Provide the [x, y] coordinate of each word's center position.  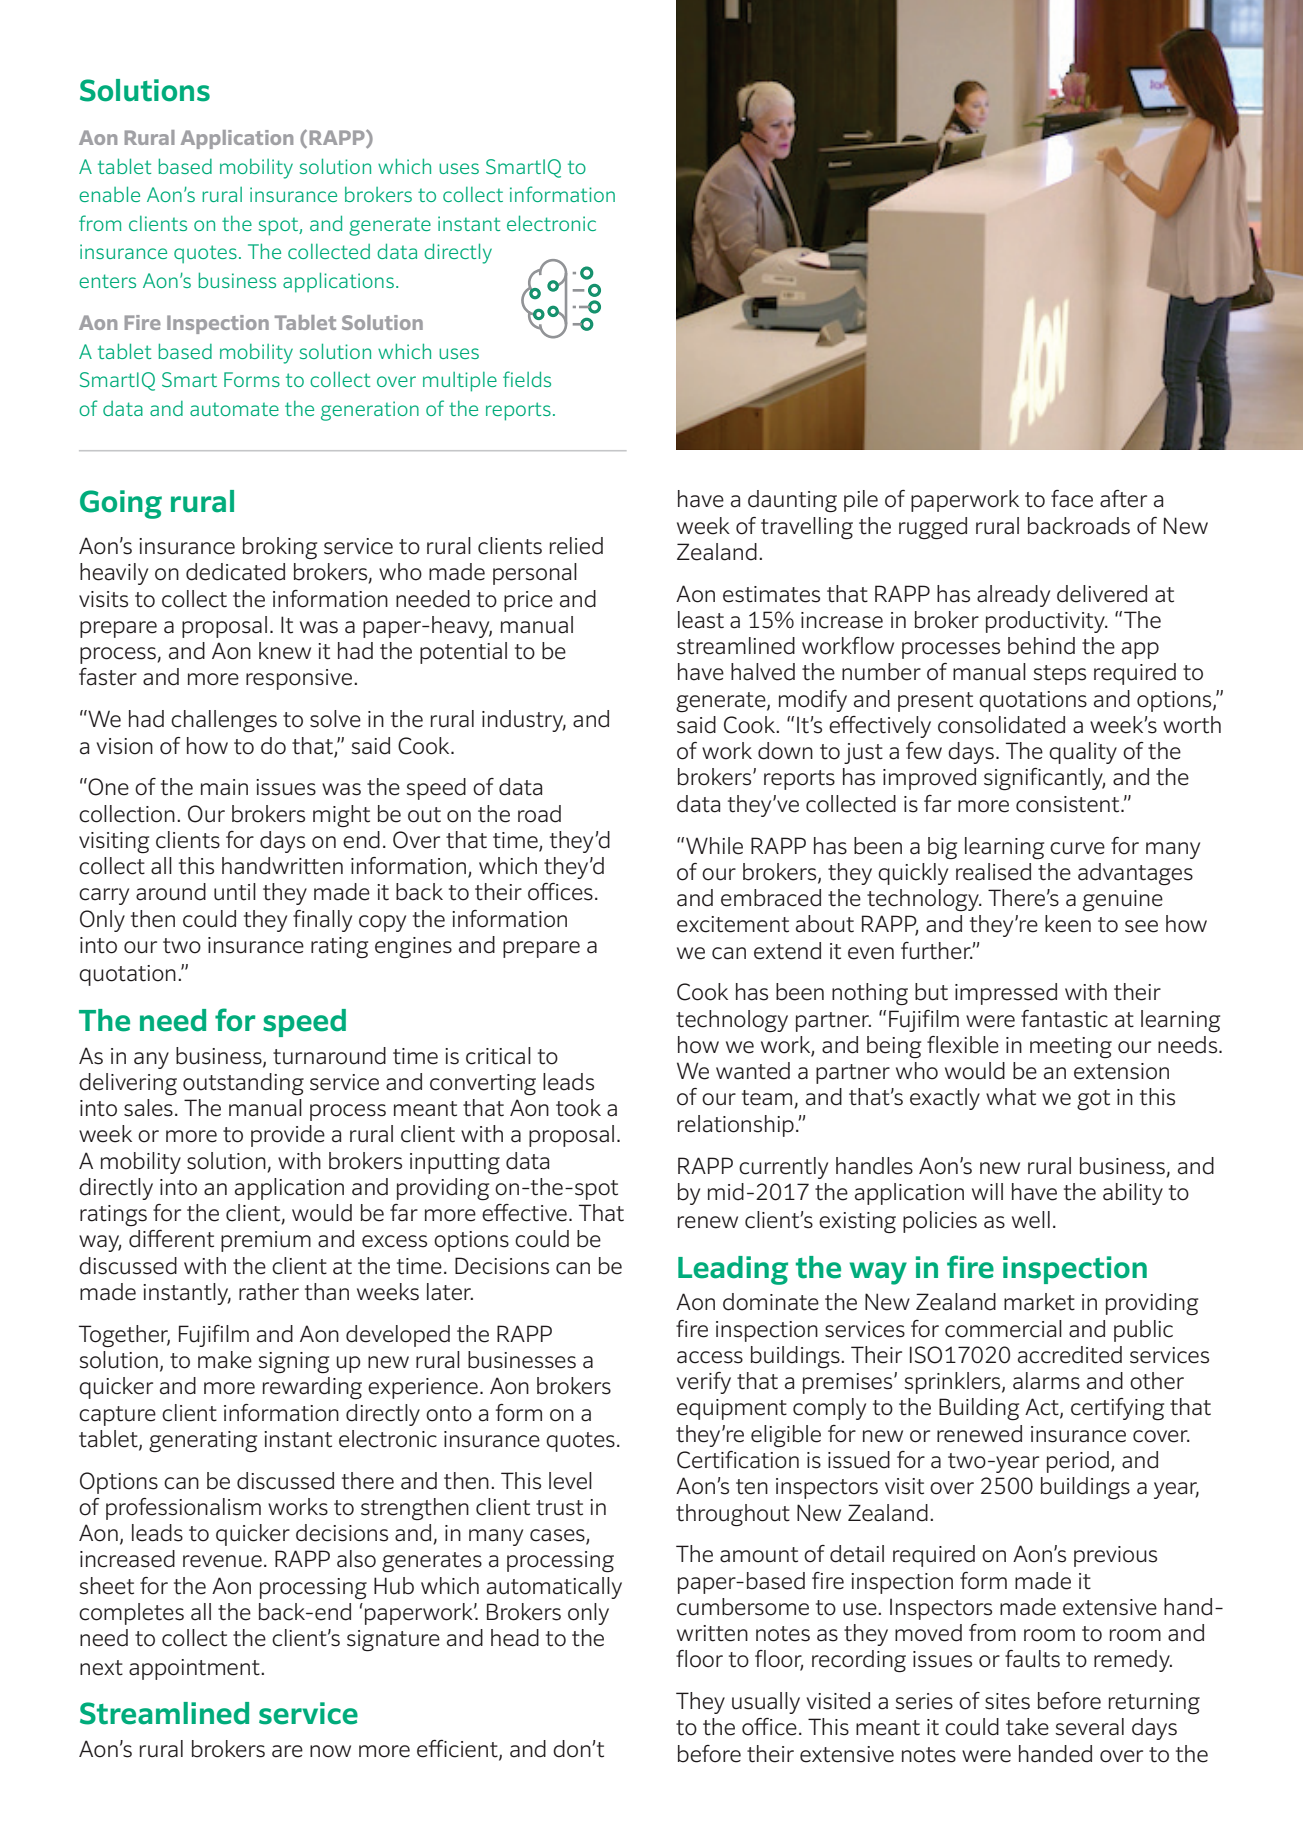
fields [527, 379]
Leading [733, 1270]
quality [1083, 753]
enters [107, 281]
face [1072, 499]
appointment [195, 1669]
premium [266, 1241]
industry [524, 721]
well [1031, 1220]
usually [766, 1703]
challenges [224, 721]
